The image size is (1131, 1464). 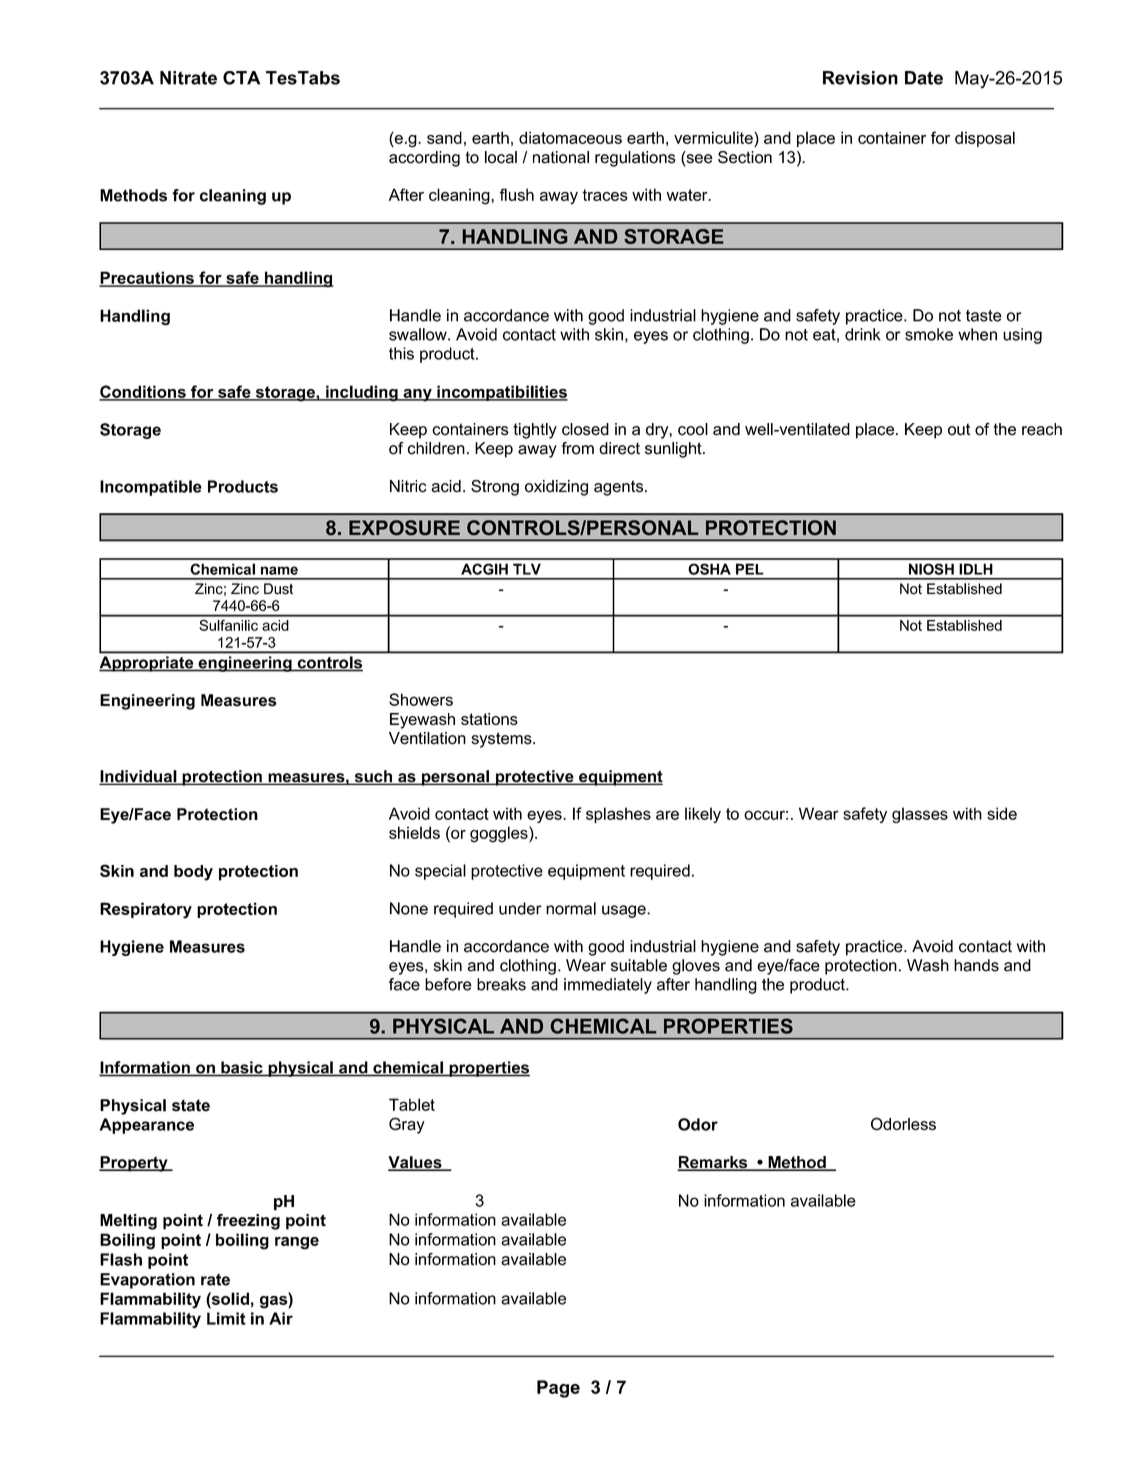 I want to click on Page, so click(x=558, y=1389).
